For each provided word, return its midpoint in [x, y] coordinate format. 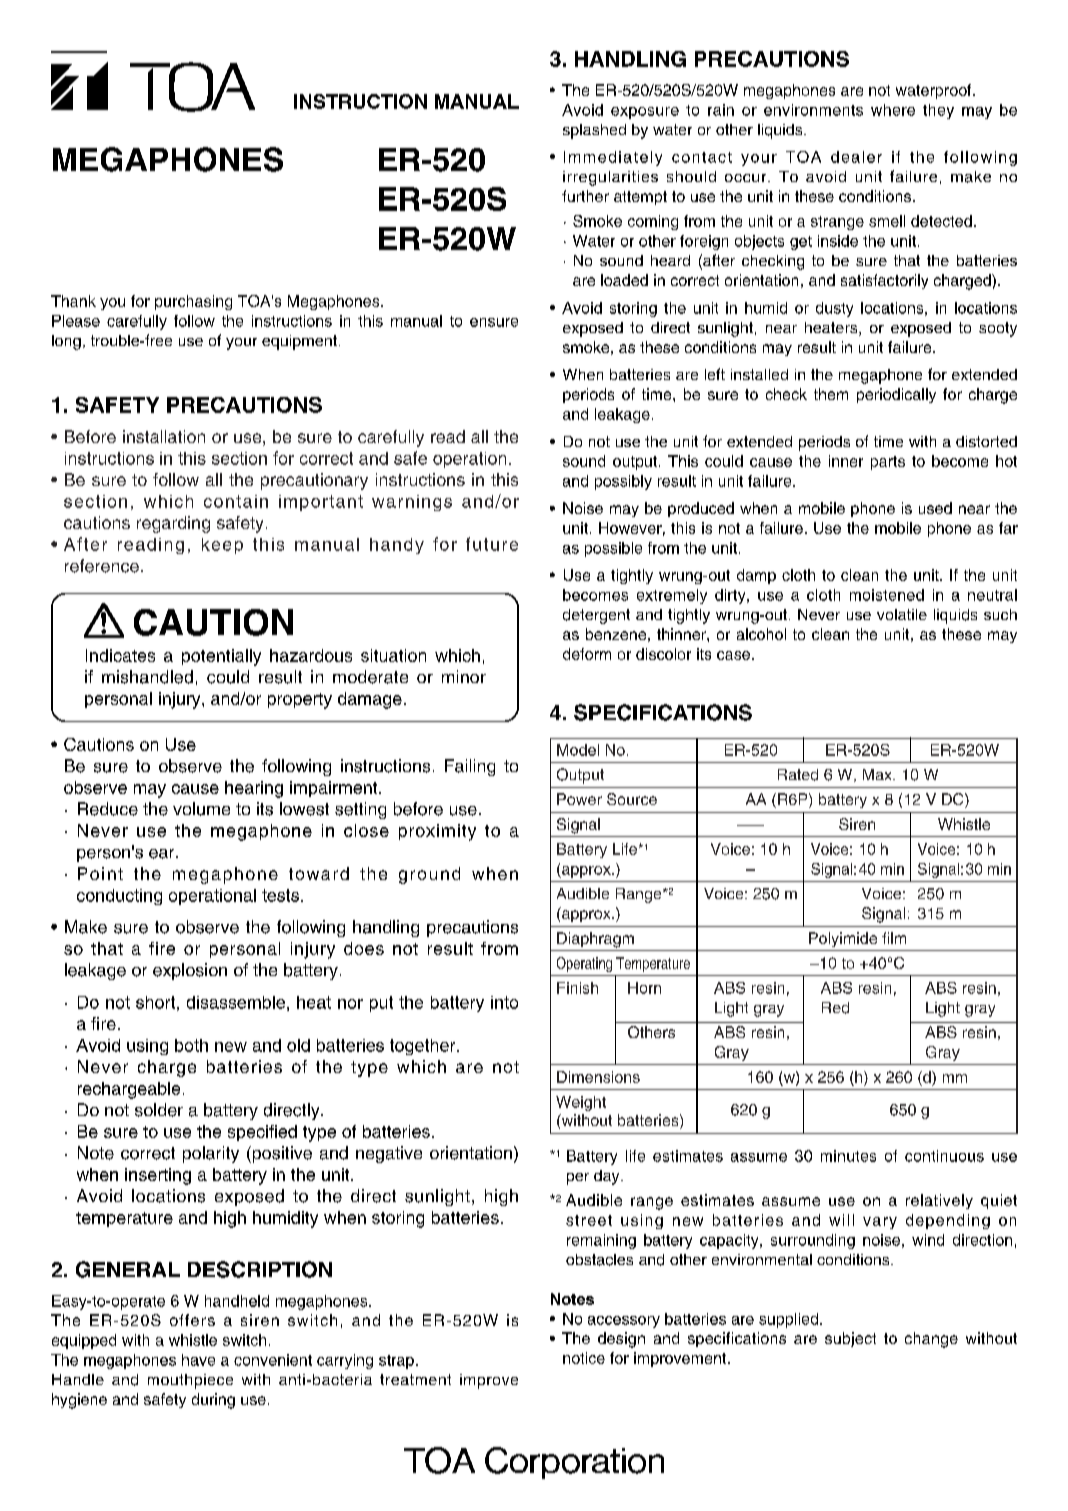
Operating [584, 964]
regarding [173, 524]
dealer [856, 157]
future [492, 544]
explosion [190, 971]
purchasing [193, 302]
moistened [887, 595]
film [894, 938]
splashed [594, 131]
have [198, 1360]
